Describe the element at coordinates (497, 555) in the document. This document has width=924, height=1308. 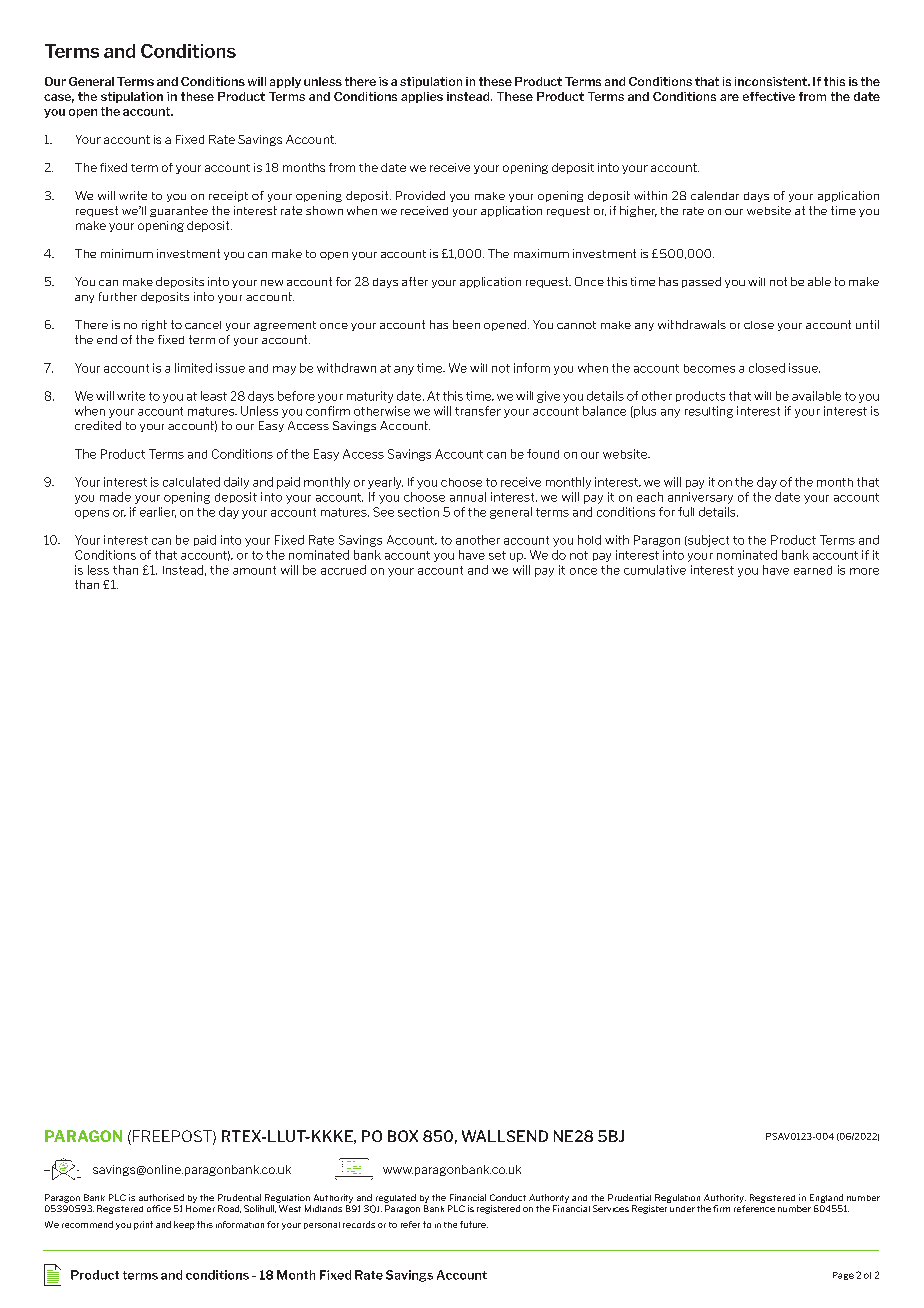
I see `set` at that location.
